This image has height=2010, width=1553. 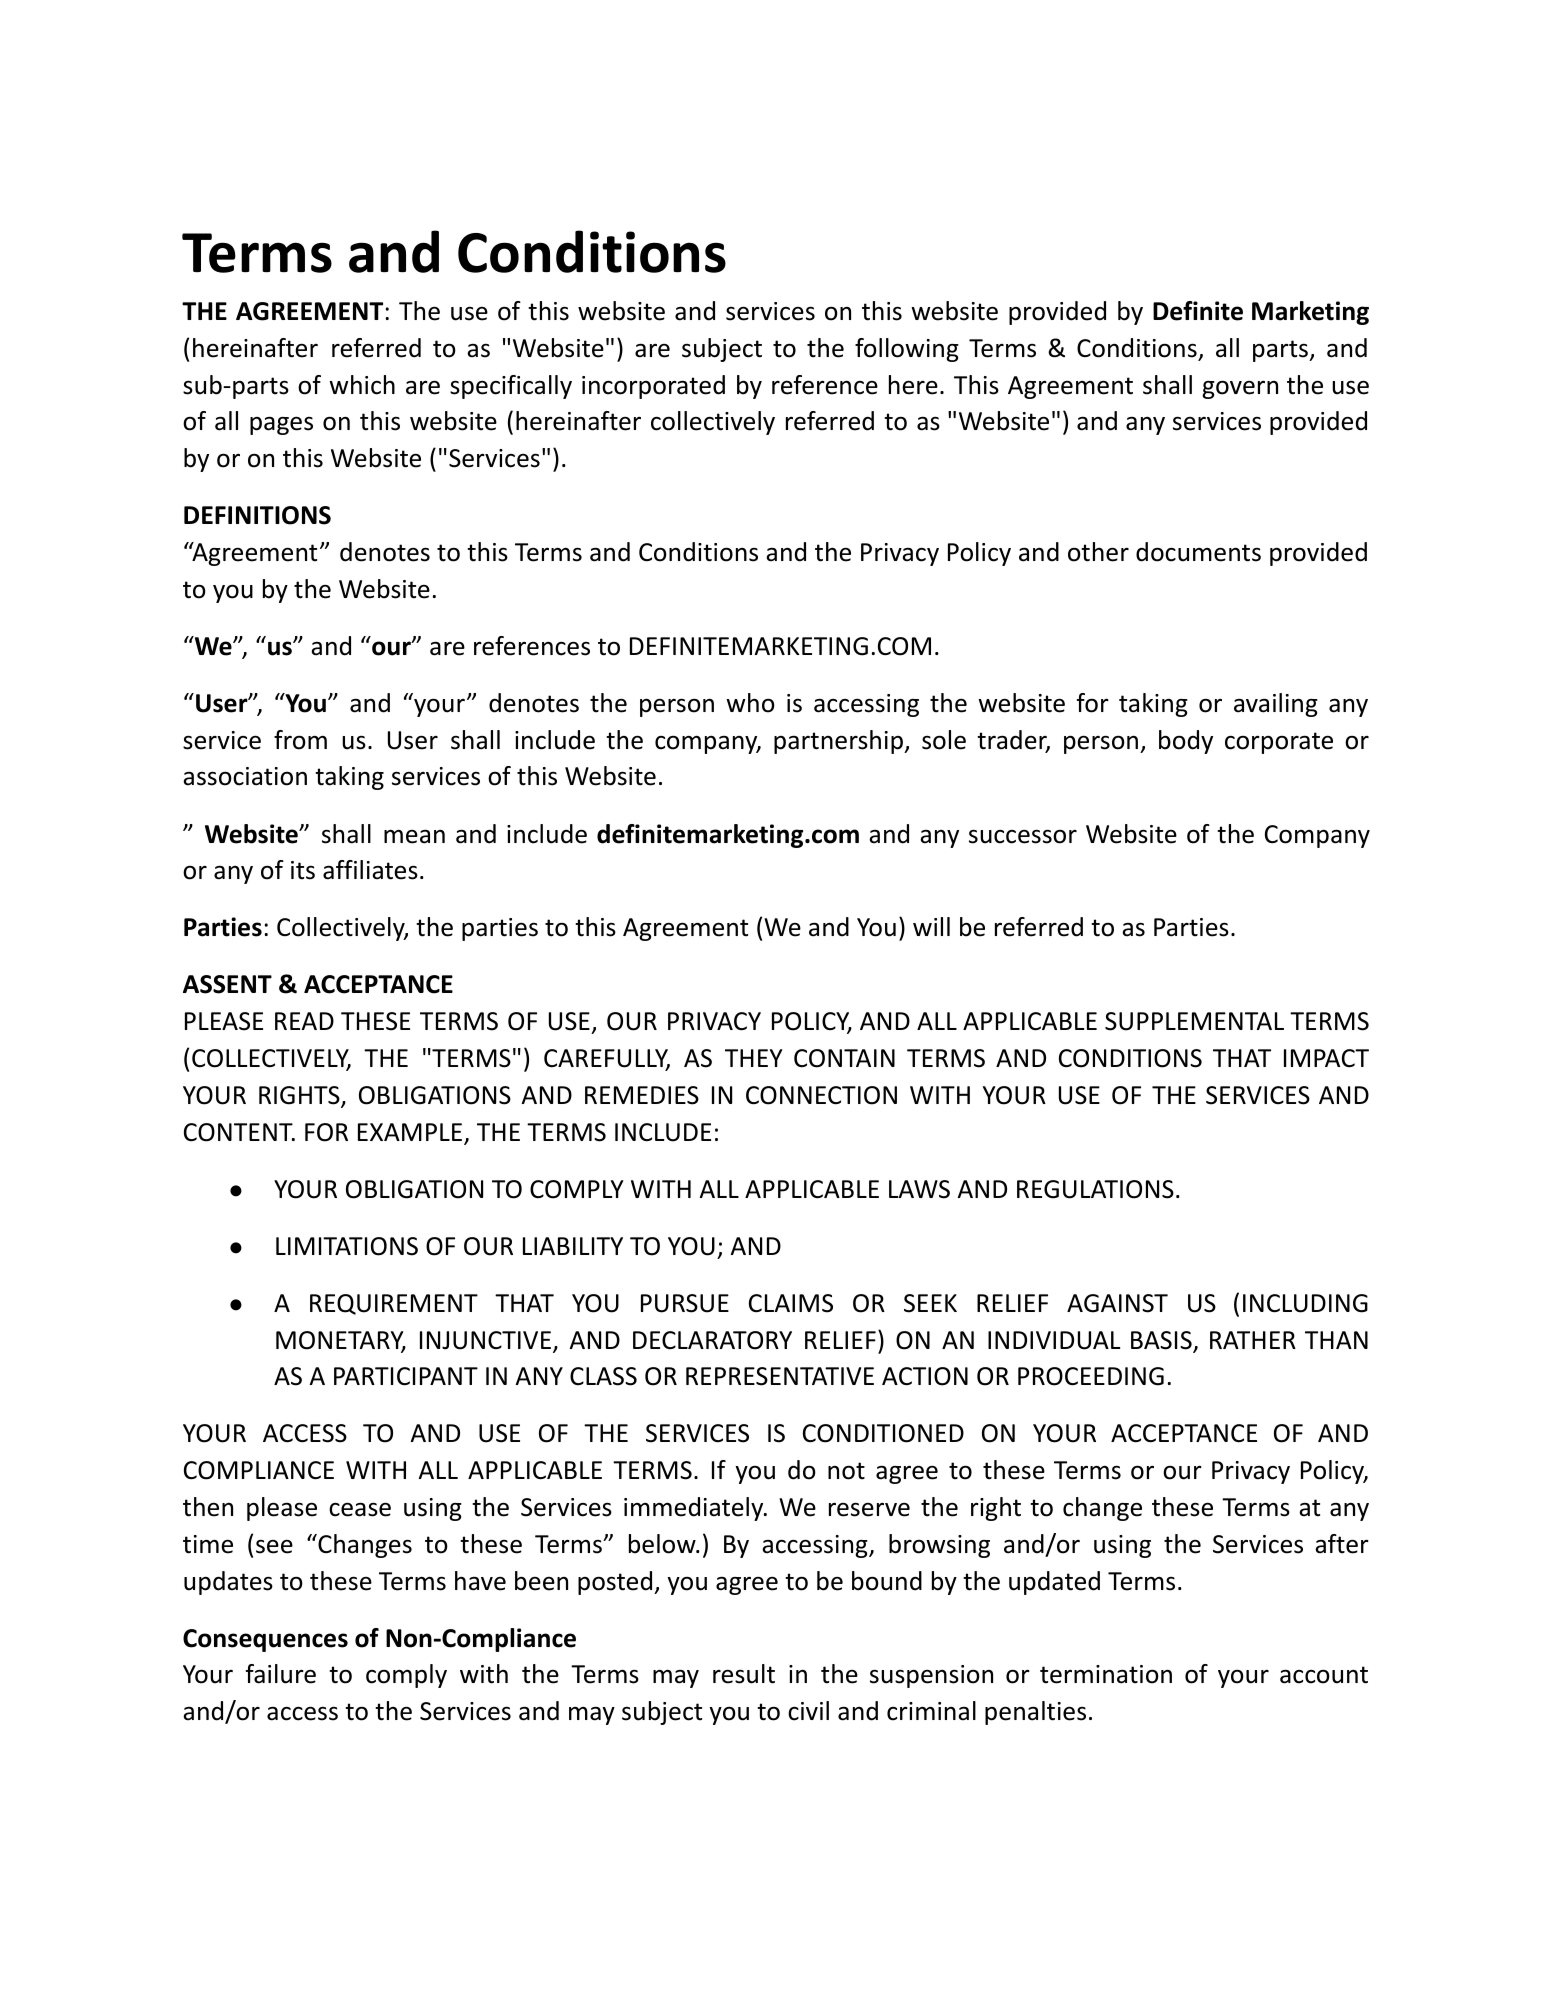 What do you see at coordinates (1240, 389) in the image?
I see `govern` at bounding box center [1240, 389].
